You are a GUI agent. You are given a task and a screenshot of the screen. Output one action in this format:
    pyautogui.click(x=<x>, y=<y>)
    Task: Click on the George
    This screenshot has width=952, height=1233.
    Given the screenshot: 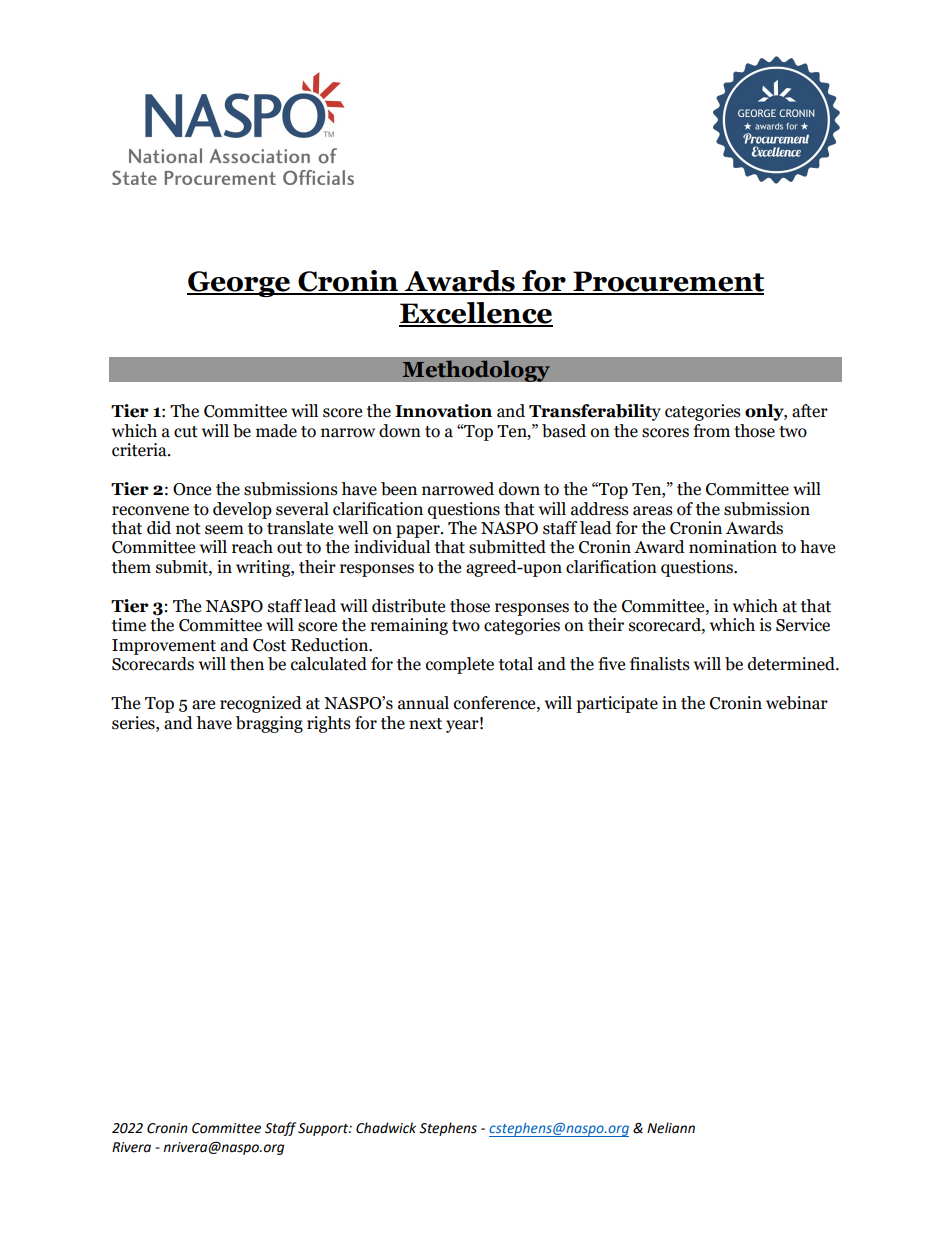 What is the action you would take?
    pyautogui.click(x=240, y=284)
